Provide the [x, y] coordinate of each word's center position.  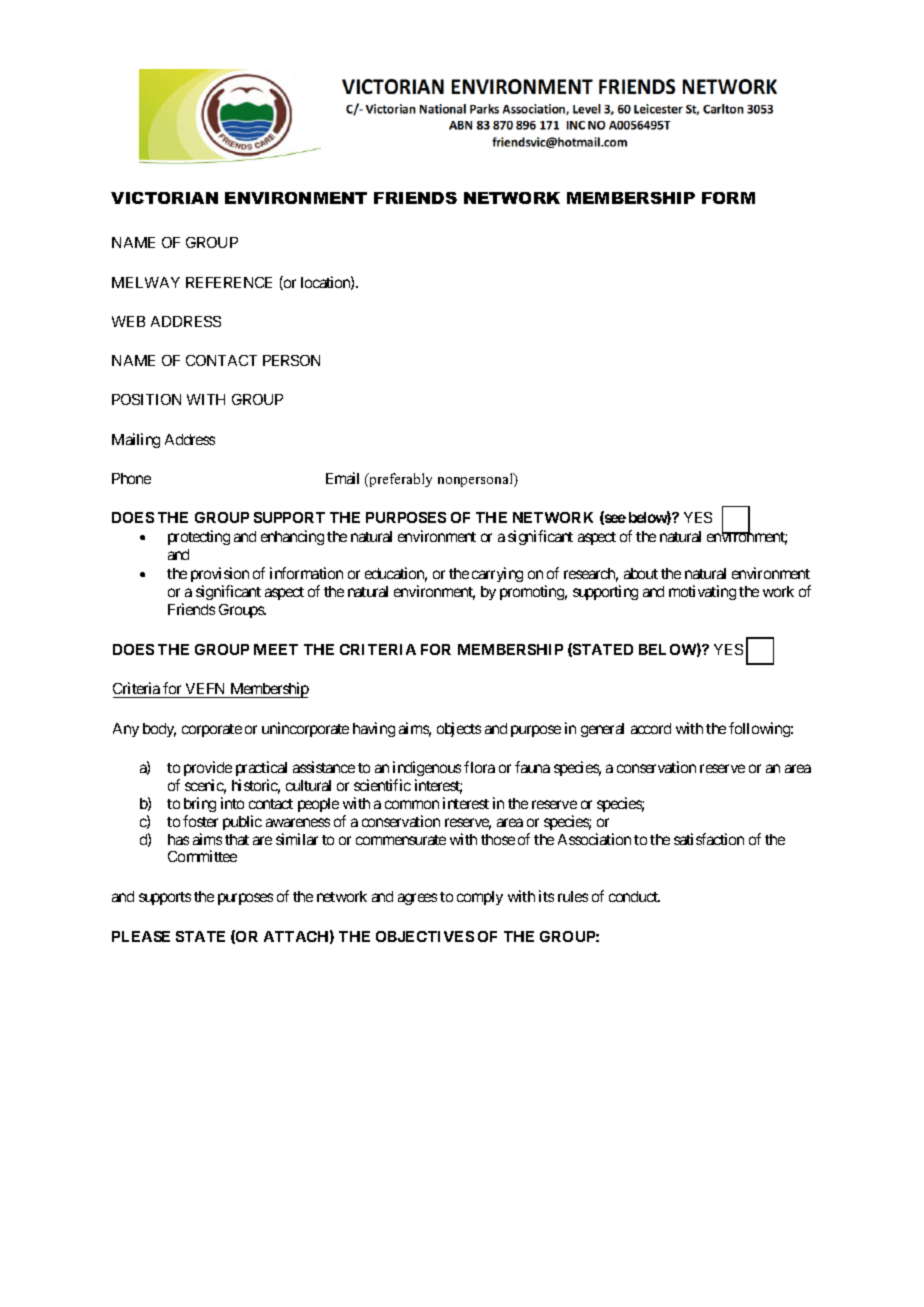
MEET [276, 649]
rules [573, 896]
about [641, 573]
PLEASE [141, 936]
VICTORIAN [164, 198]
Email [342, 478]
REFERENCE [229, 282]
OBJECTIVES [425, 936]
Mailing [136, 440]
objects [459, 729]
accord [651, 728]
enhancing [292, 537]
